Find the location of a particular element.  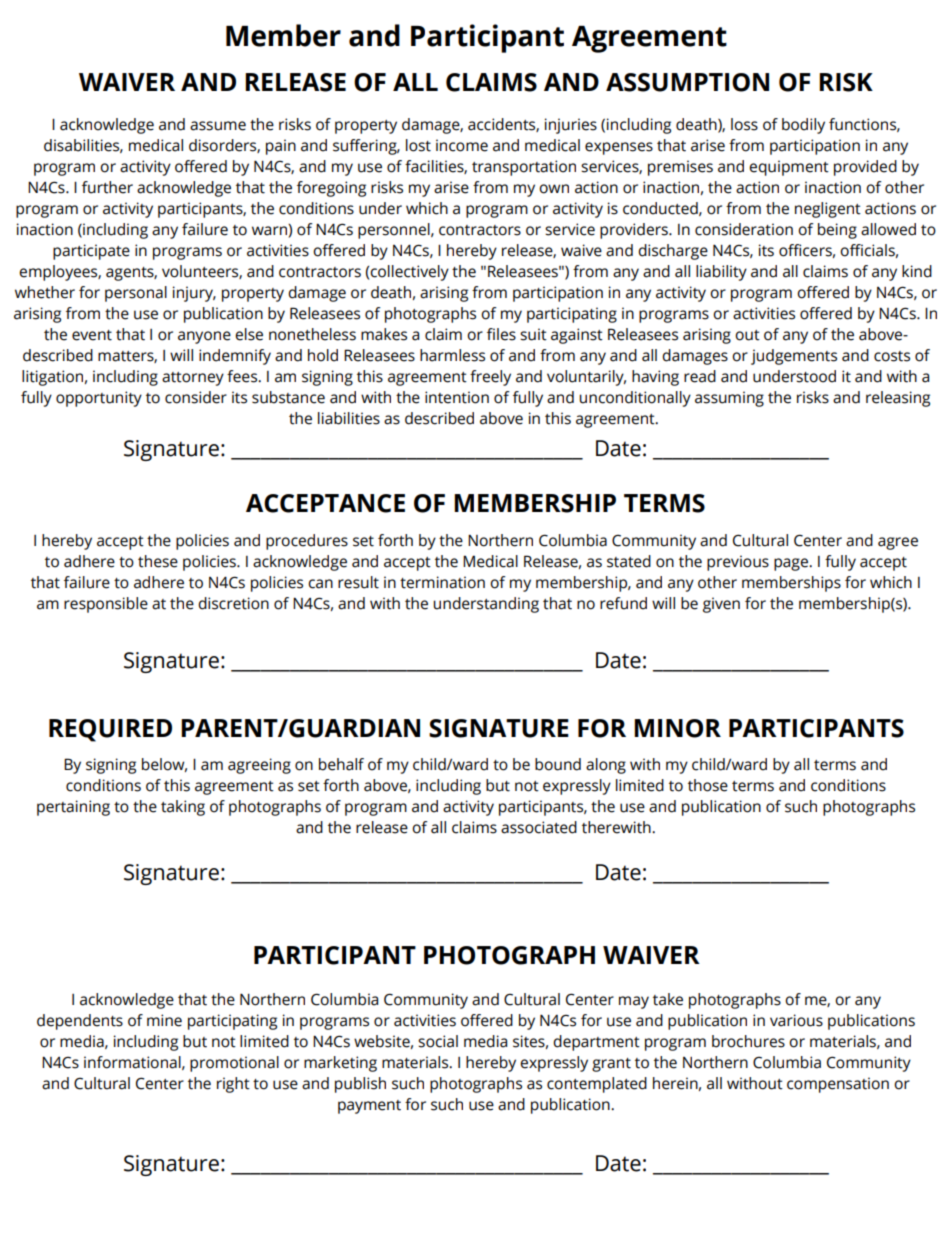

taking is located at coordinates (183, 808).
